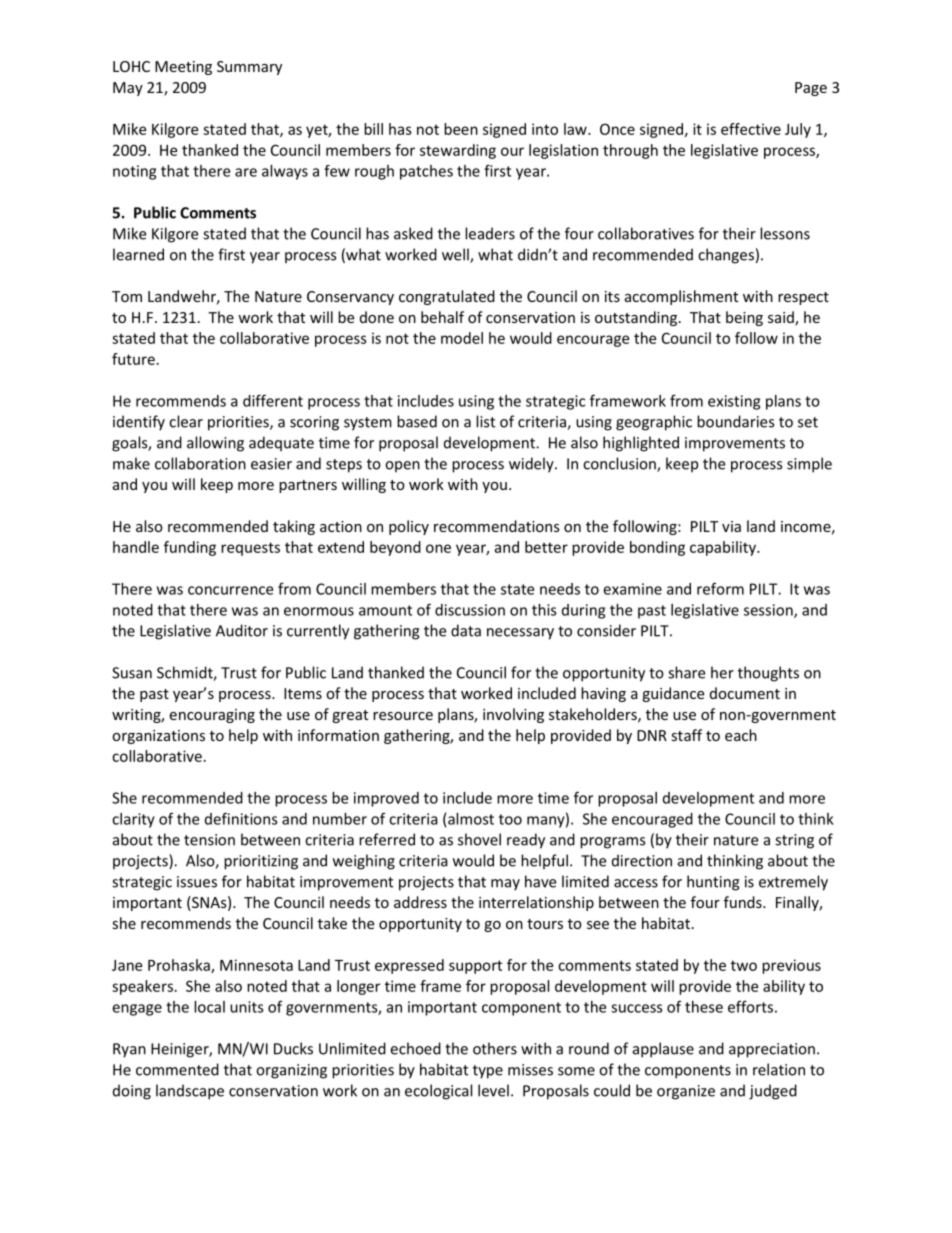 The image size is (952, 1233). Describe the element at coordinates (488, 1072) in the image. I see `type` at that location.
